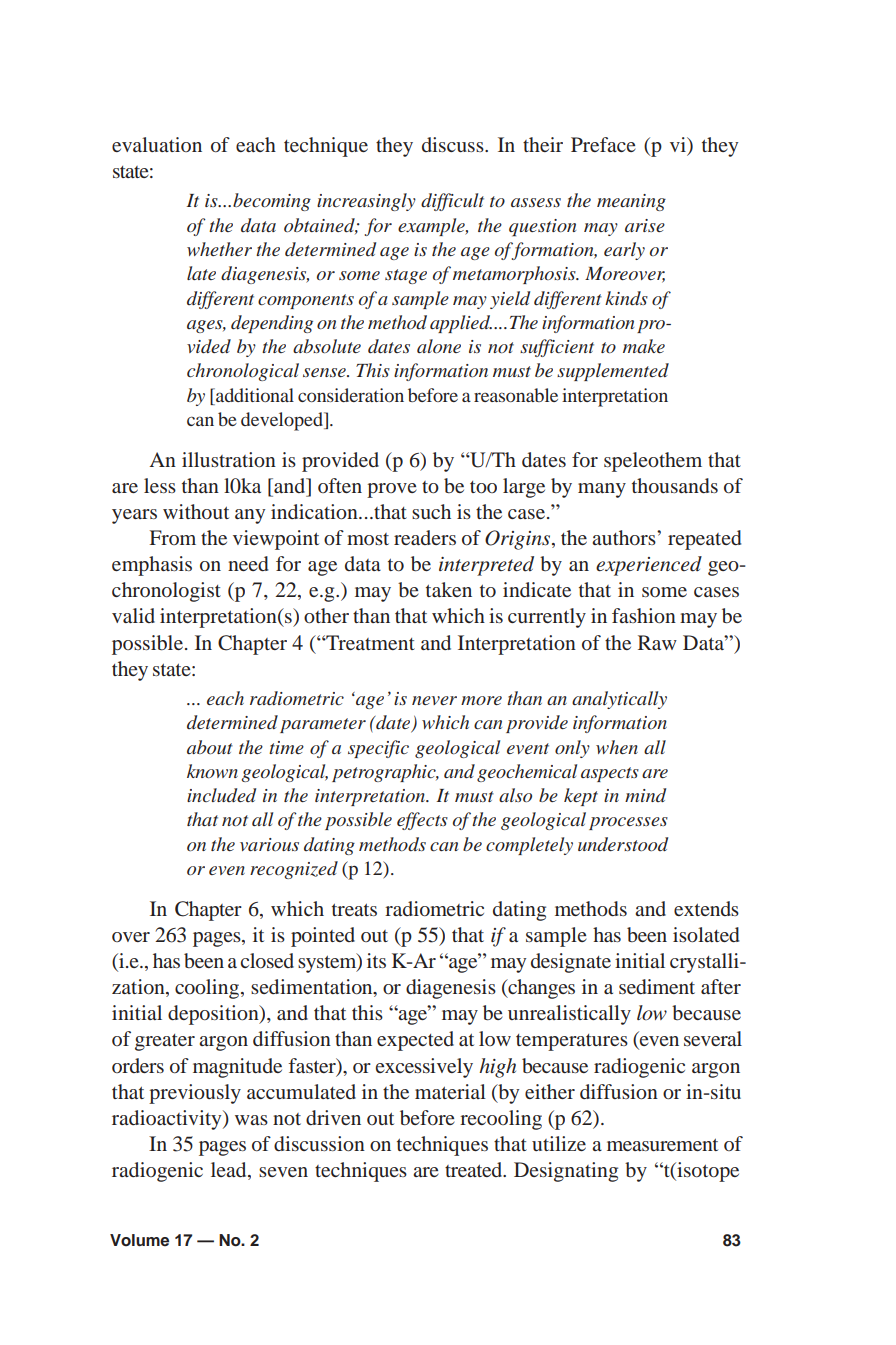 The image size is (896, 1345). I want to click on lead, so click(230, 1171).
